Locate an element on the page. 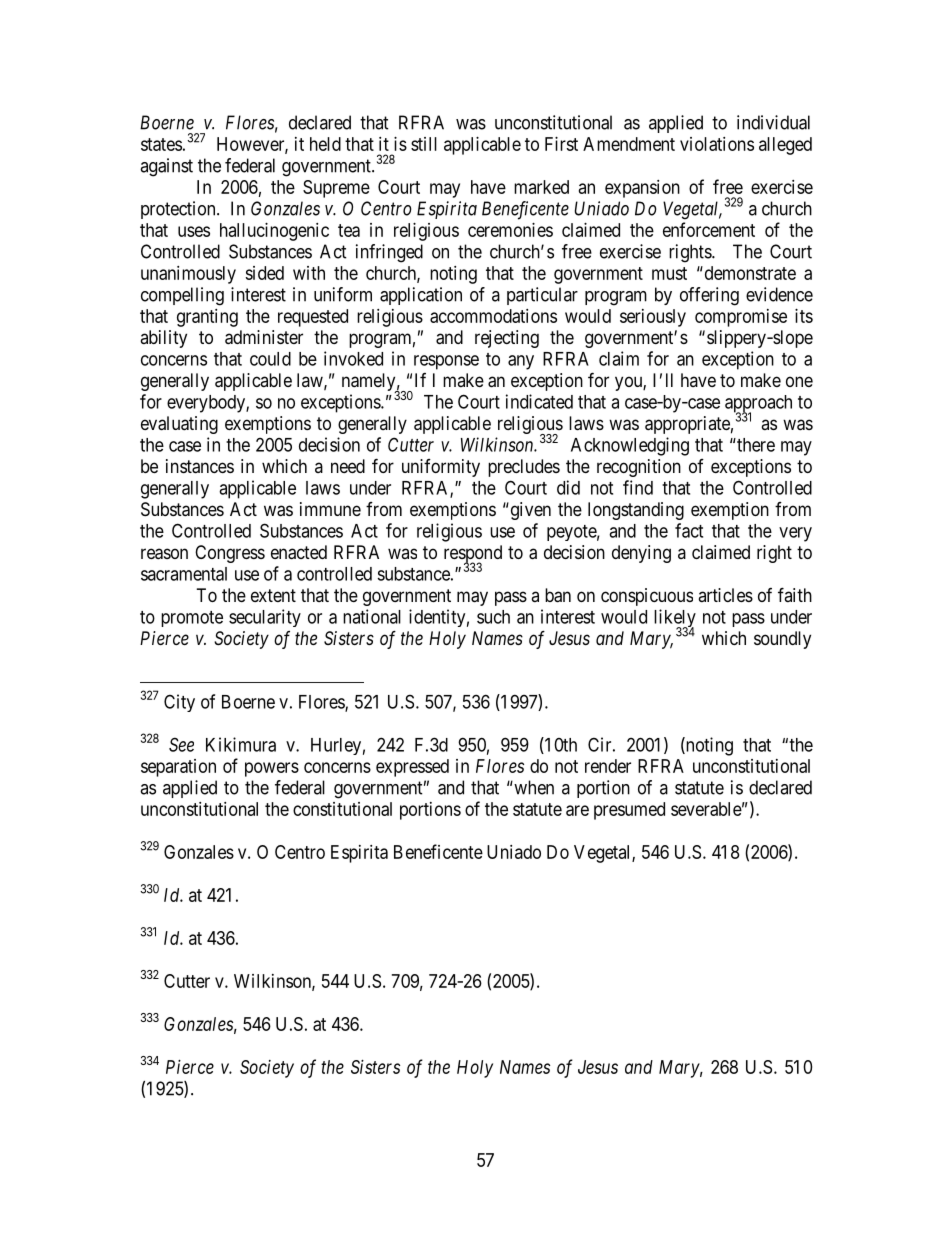 The height and width of the page is (1233, 952). presumed is located at coordinates (629, 811).
